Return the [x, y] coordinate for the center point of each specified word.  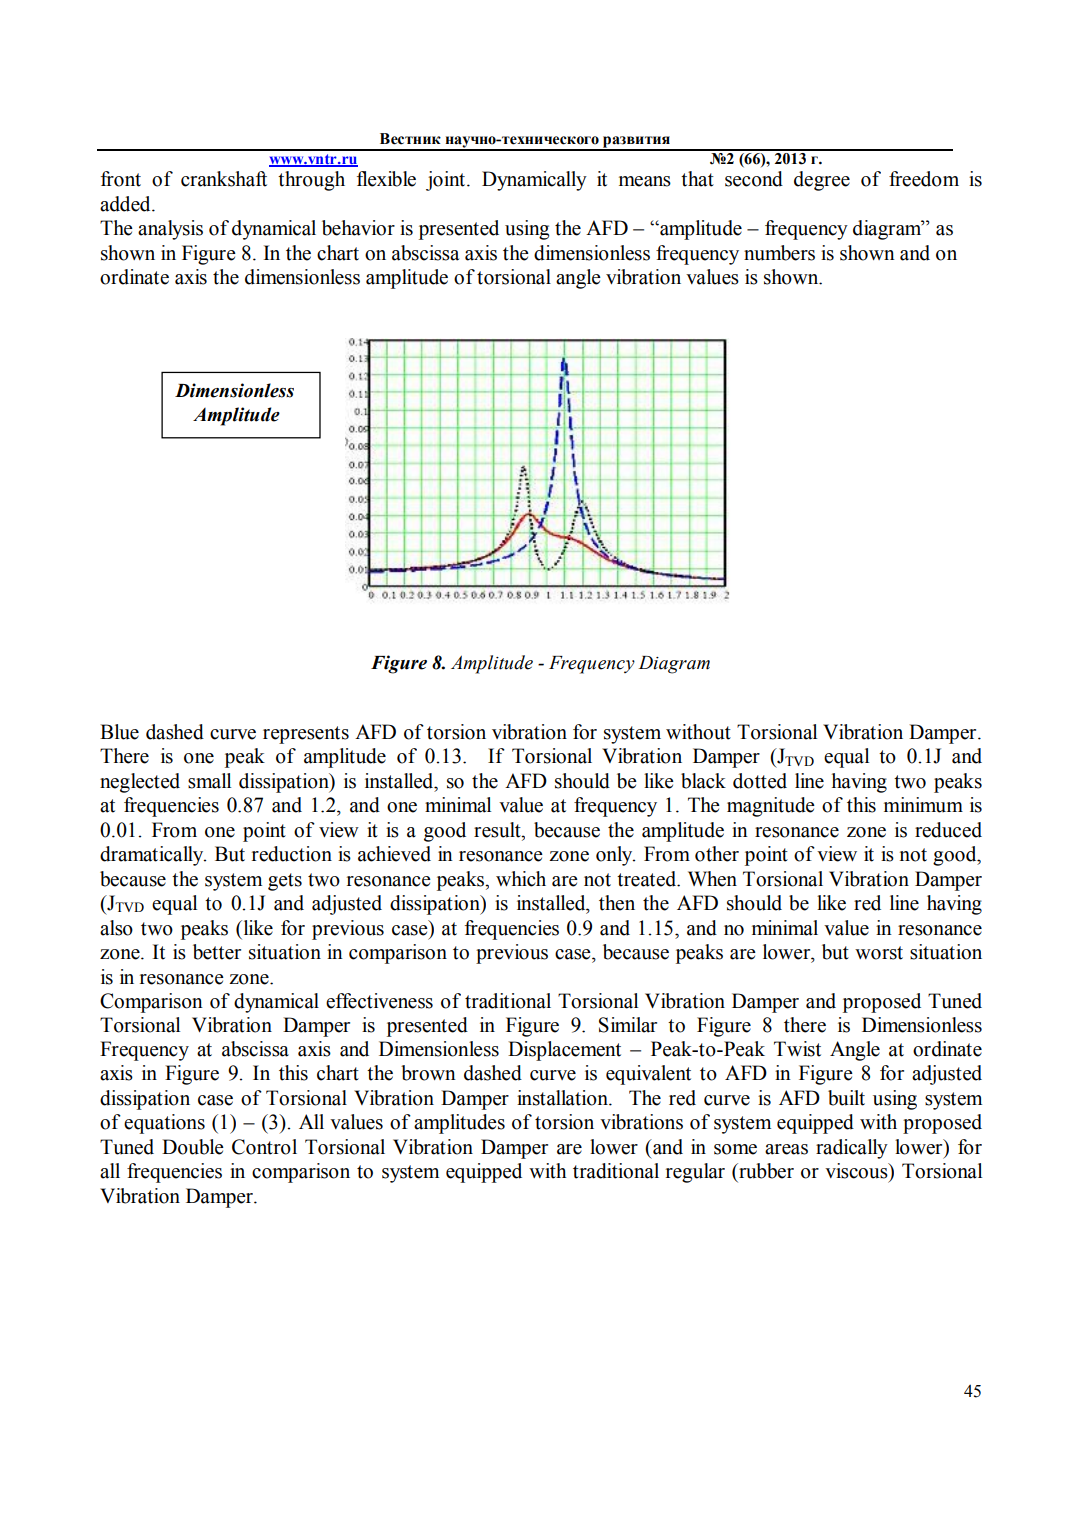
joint [447, 181]
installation [563, 1098]
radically [852, 1149]
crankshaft [224, 179]
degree [822, 181]
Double [193, 1147]
